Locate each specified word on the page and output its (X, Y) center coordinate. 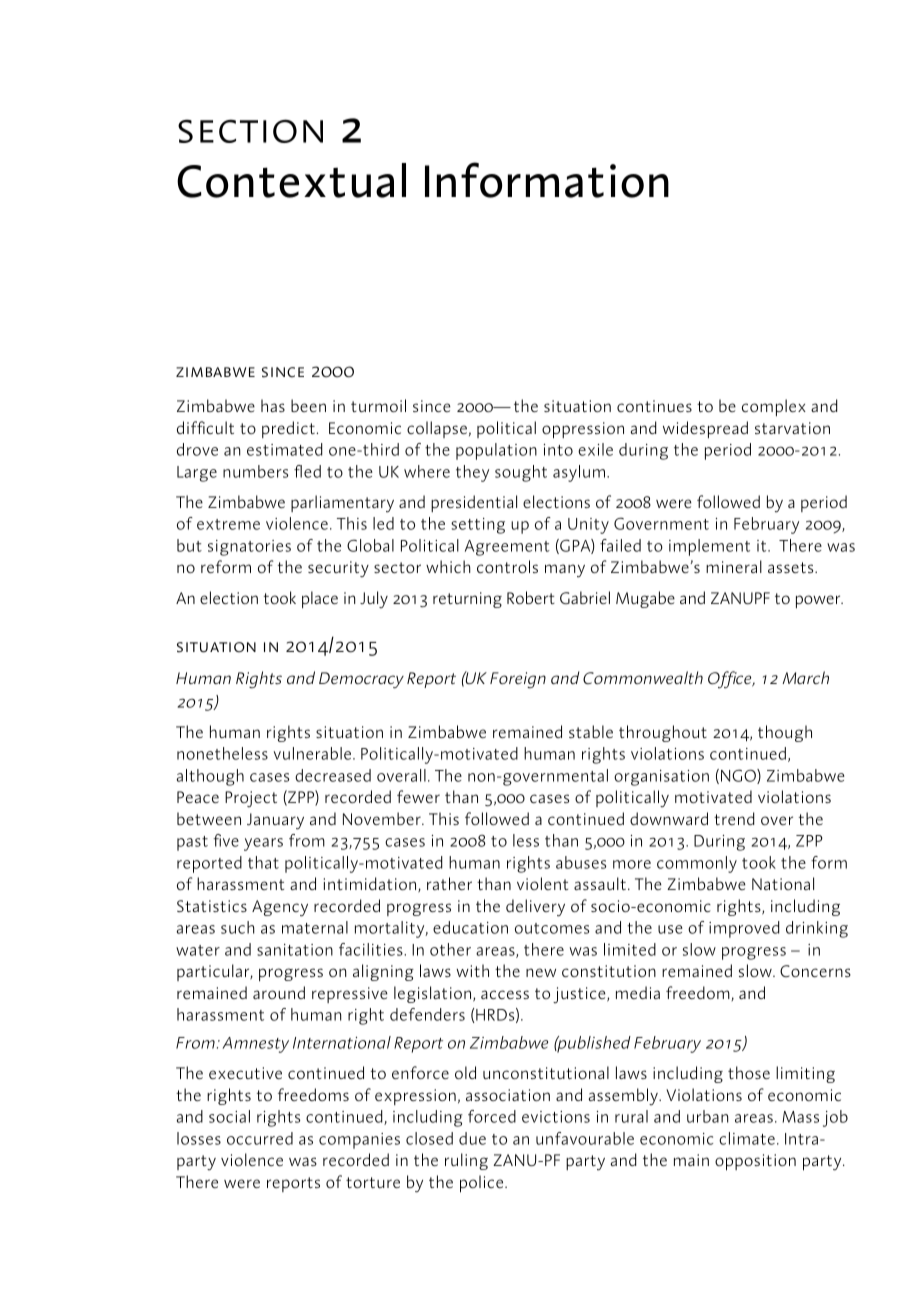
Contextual (291, 180)
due (472, 1138)
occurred (260, 1138)
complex (774, 408)
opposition (755, 1162)
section (250, 131)
